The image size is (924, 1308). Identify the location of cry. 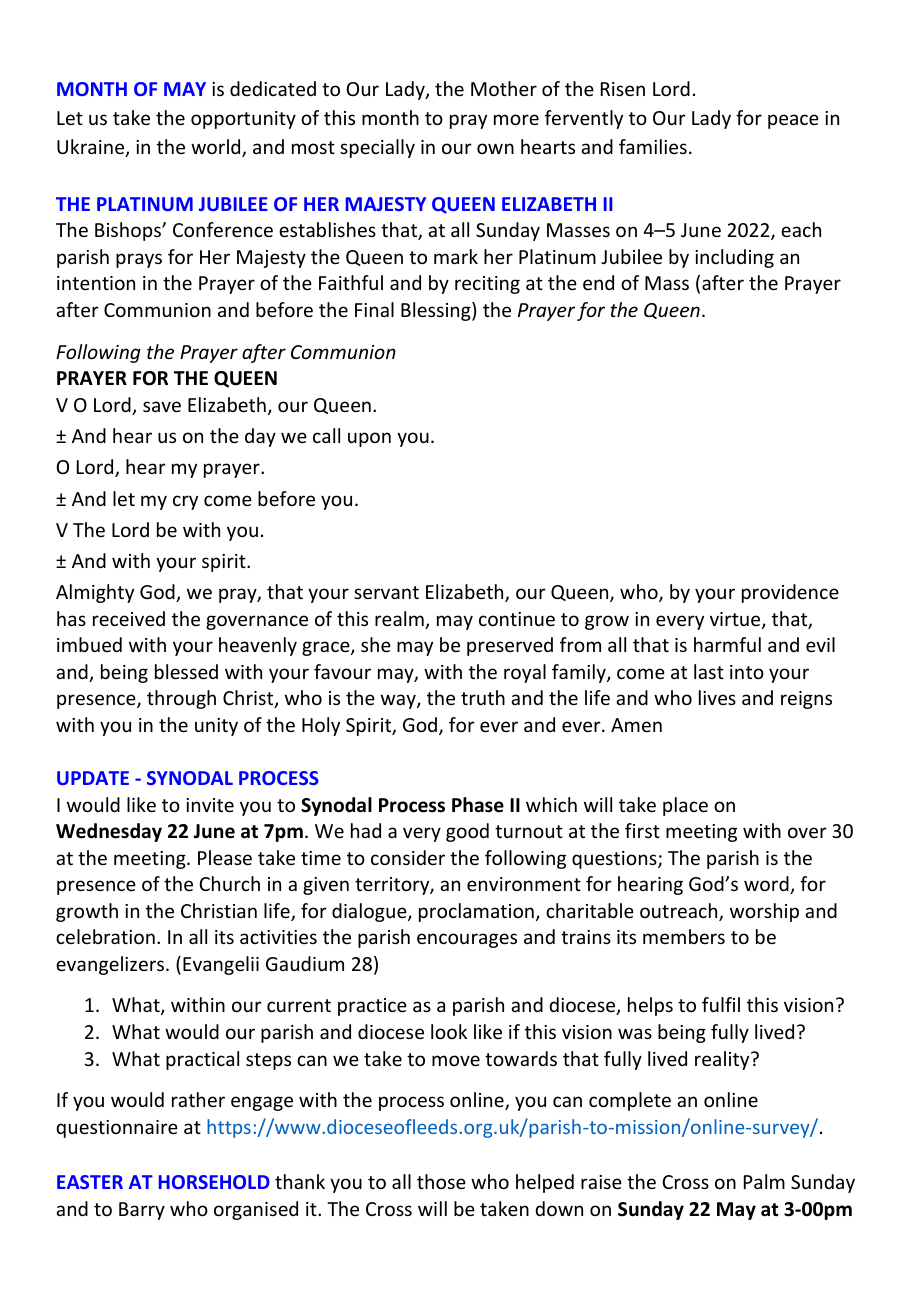
(185, 502).
